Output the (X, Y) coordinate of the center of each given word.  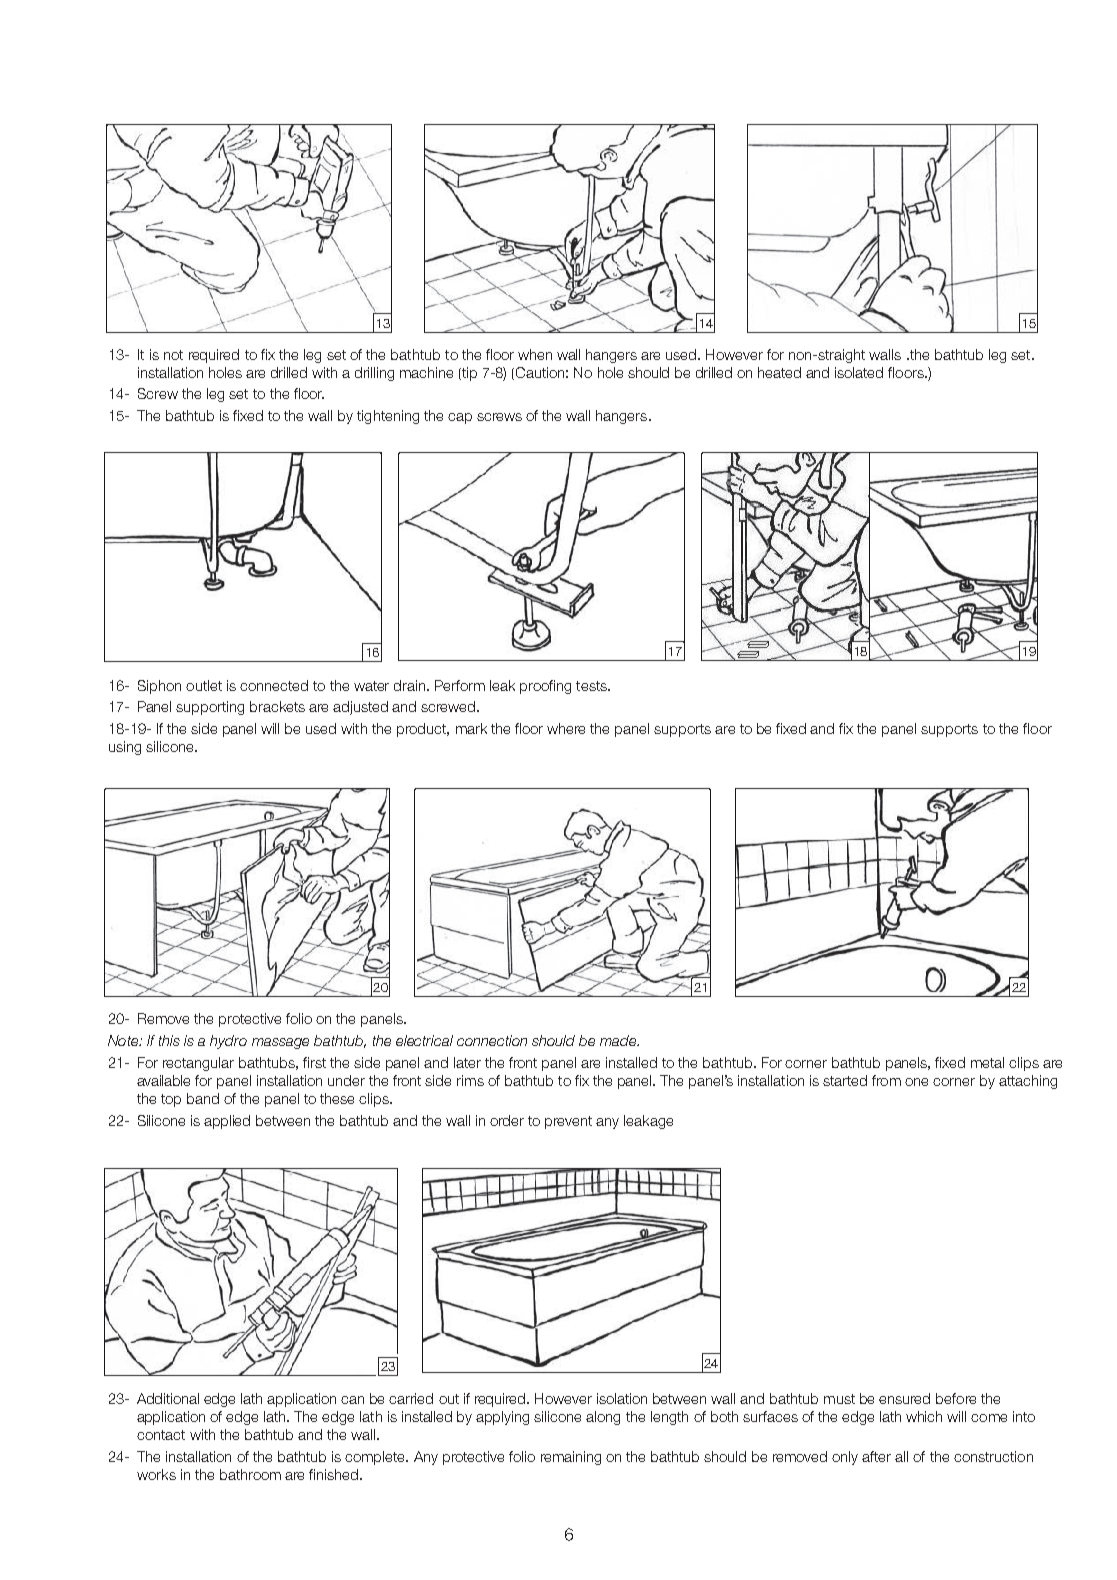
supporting (210, 708)
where (566, 728)
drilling (374, 374)
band (203, 1098)
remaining (571, 1458)
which (924, 1416)
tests (592, 686)
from (886, 1080)
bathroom (250, 1474)
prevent (568, 1122)
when (535, 354)
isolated (859, 372)
